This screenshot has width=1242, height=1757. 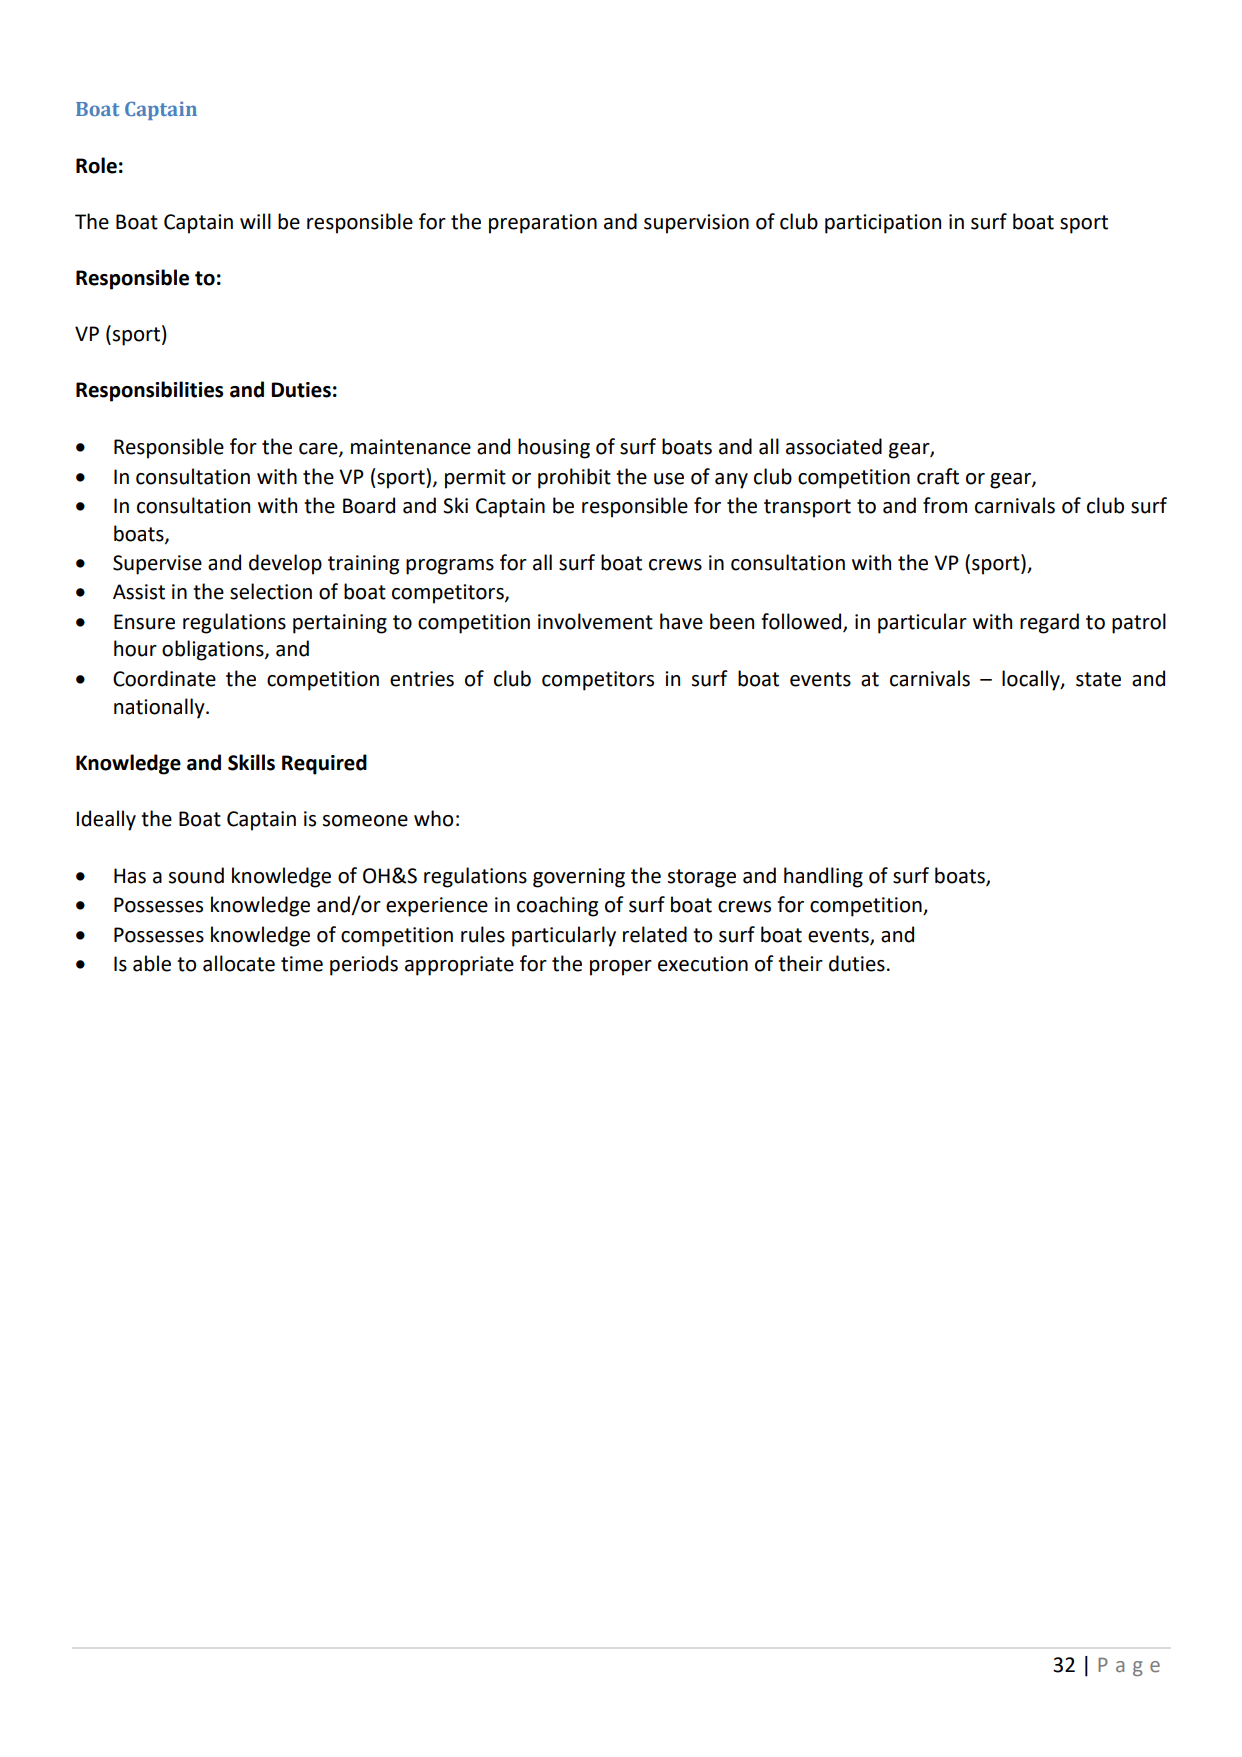 What do you see at coordinates (285, 564) in the screenshot?
I see `develop` at bounding box center [285, 564].
